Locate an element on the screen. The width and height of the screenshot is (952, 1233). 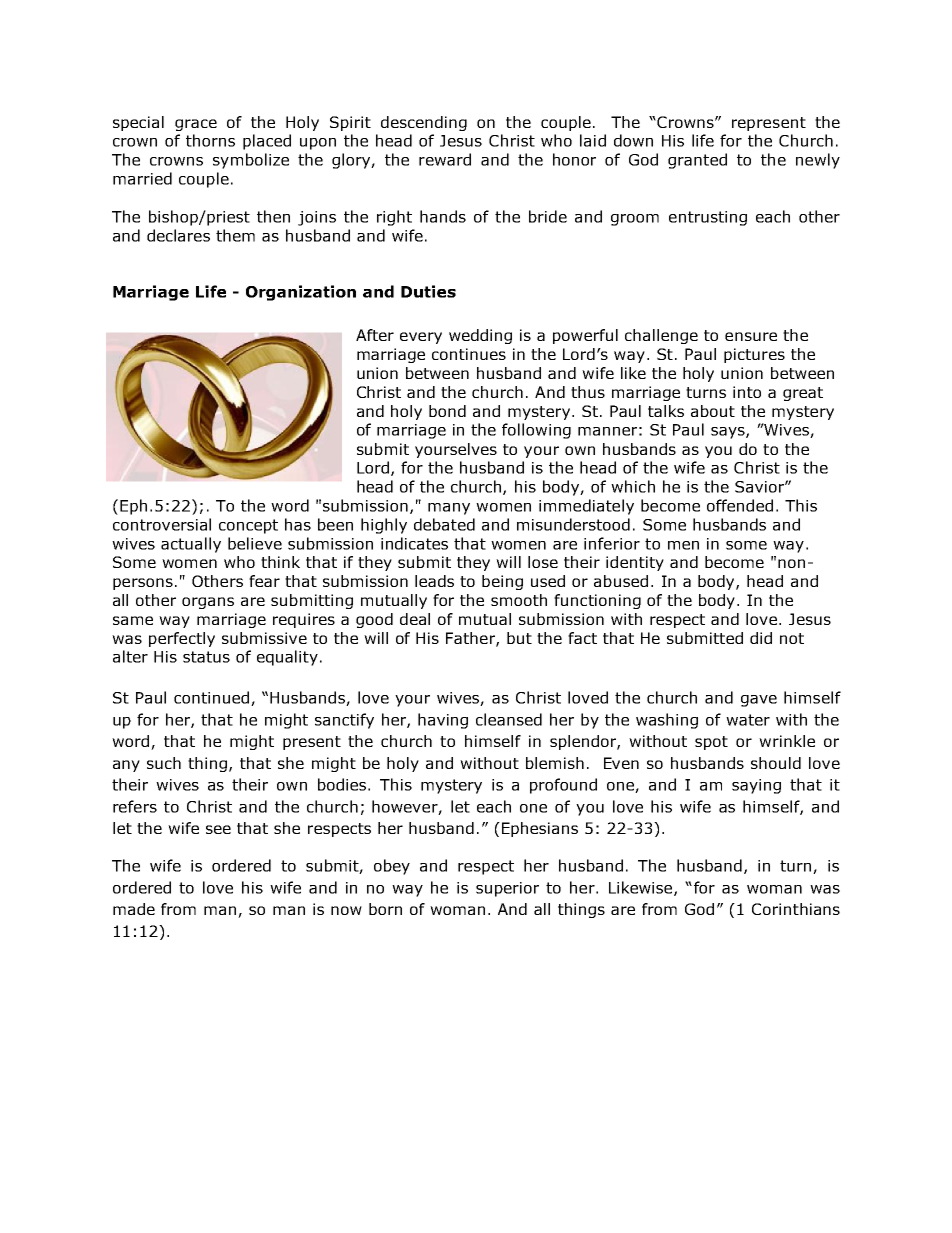
thorns is located at coordinates (210, 140).
